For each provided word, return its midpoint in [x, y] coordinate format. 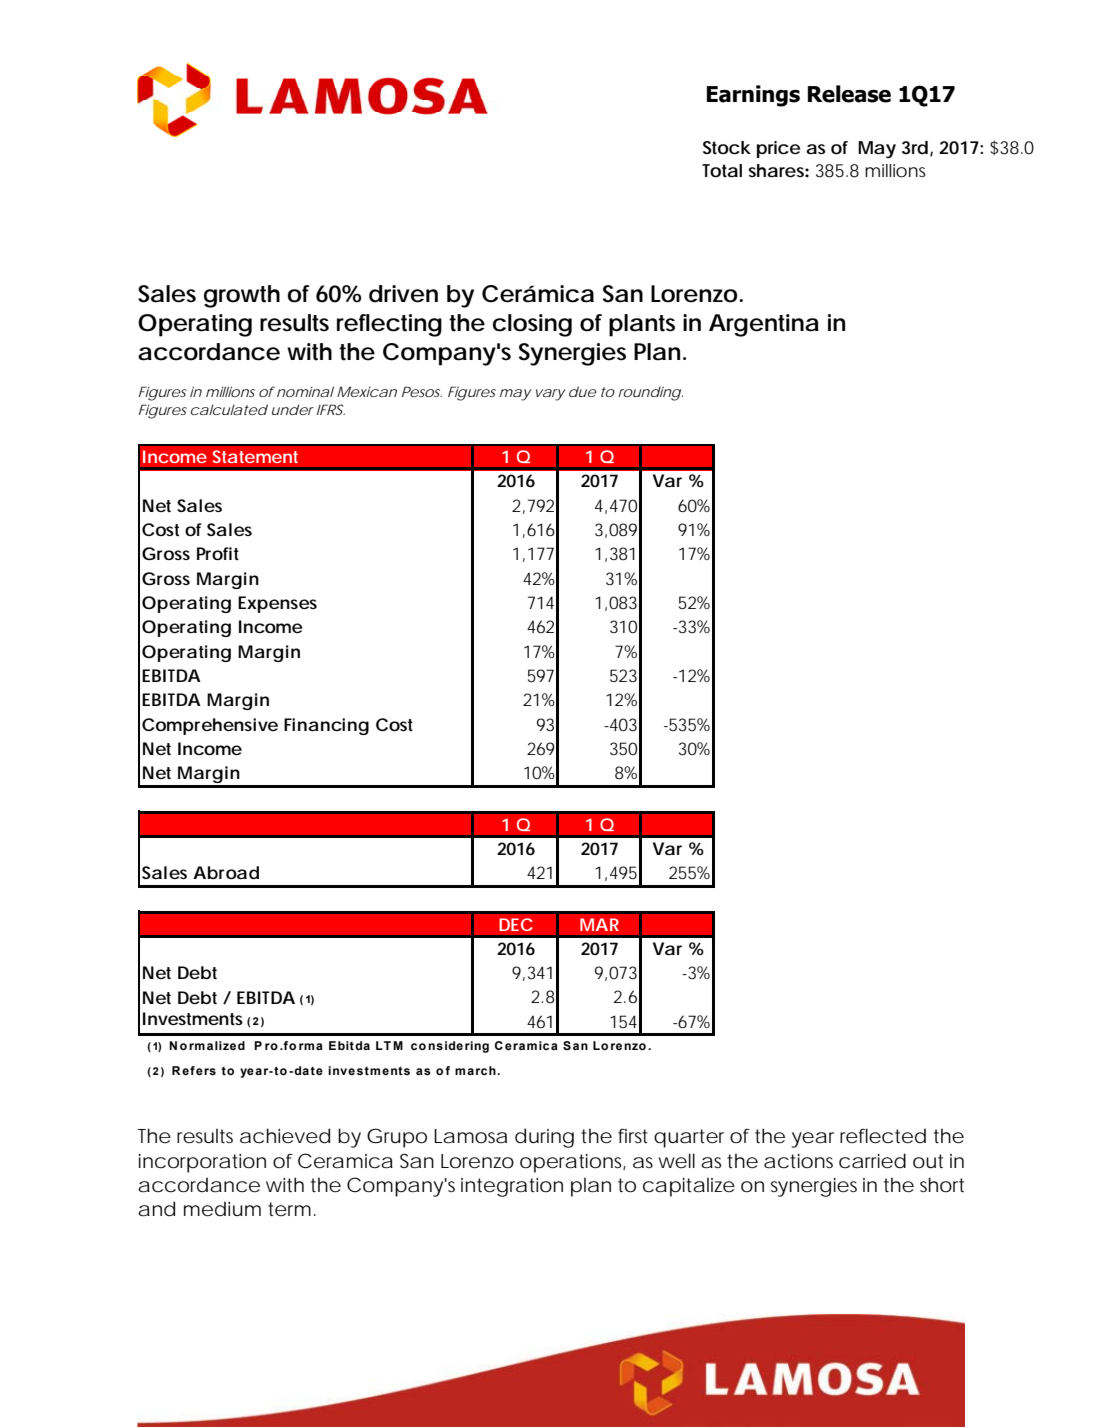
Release [849, 94]
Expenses [277, 604]
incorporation [202, 1163]
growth [242, 296]
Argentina [764, 325]
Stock [727, 148]
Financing [326, 726]
